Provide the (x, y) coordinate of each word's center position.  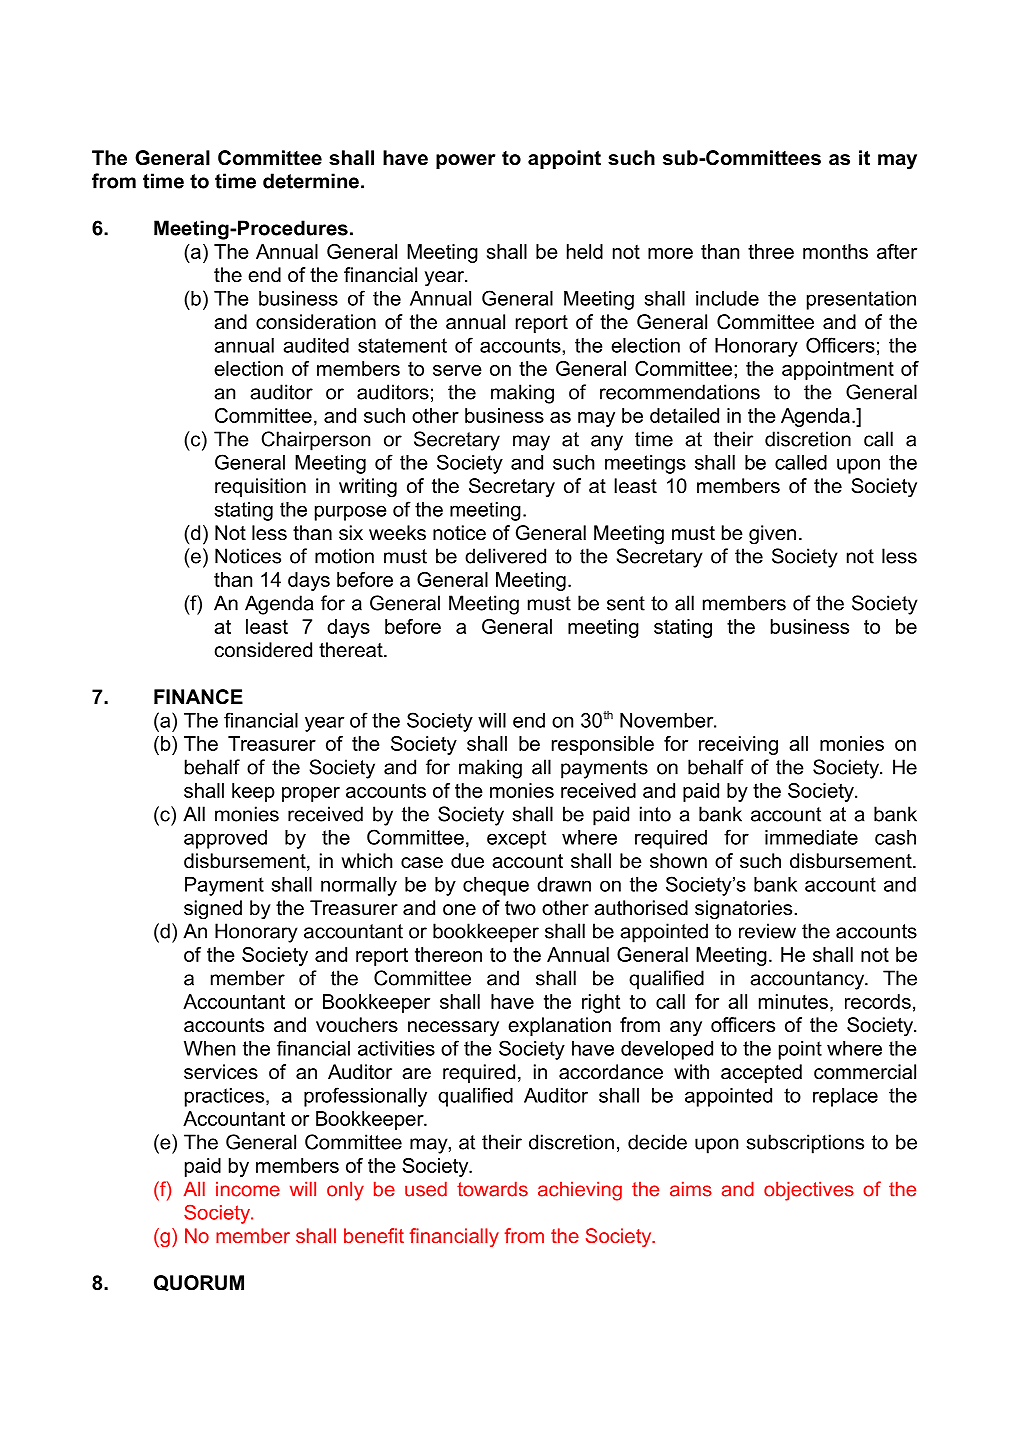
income (248, 1189)
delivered (505, 556)
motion (344, 556)
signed (213, 910)
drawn (564, 884)
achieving (580, 1191)
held (585, 251)
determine (311, 181)
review (767, 931)
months (835, 251)
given (772, 535)
